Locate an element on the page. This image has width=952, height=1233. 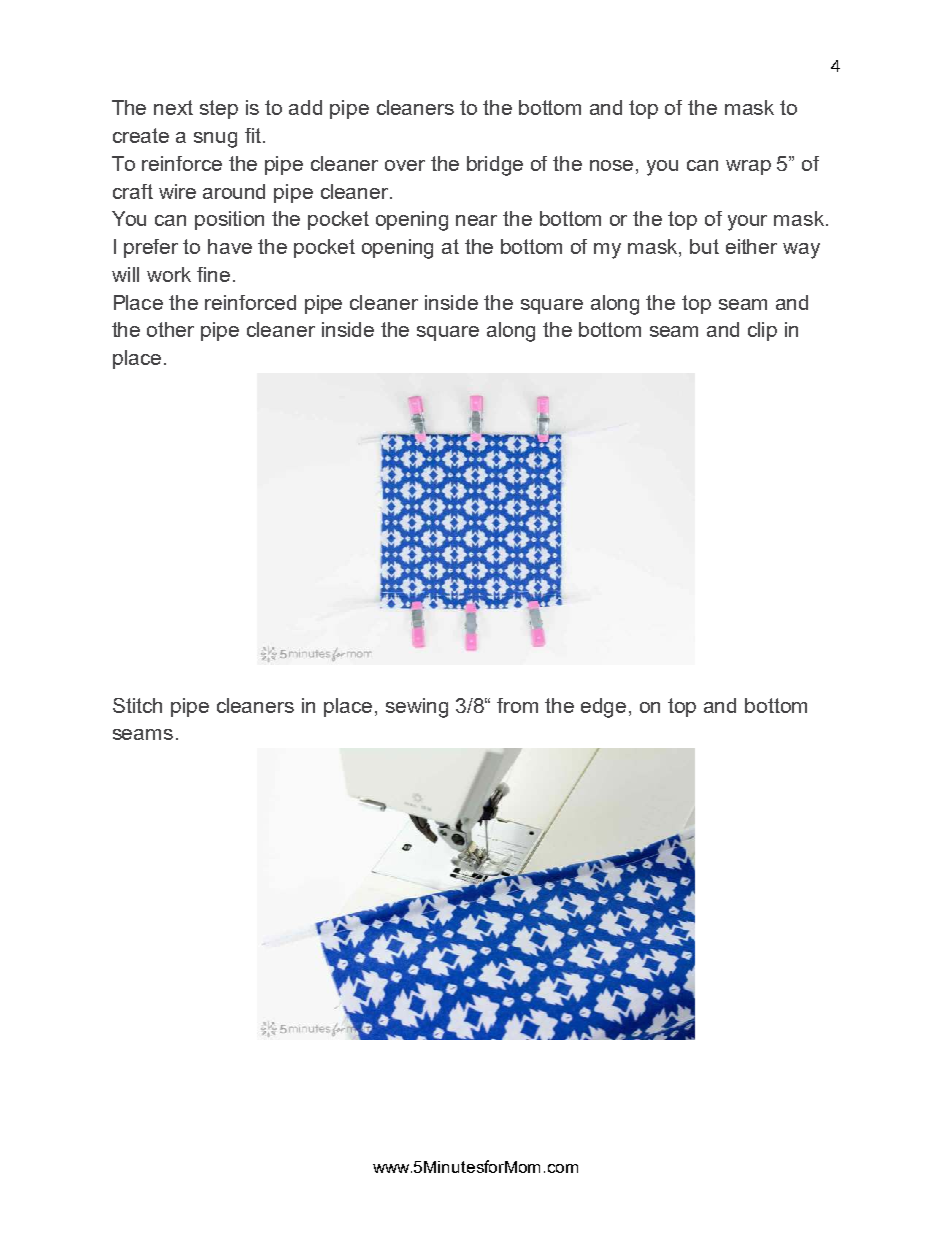
other is located at coordinates (170, 329).
